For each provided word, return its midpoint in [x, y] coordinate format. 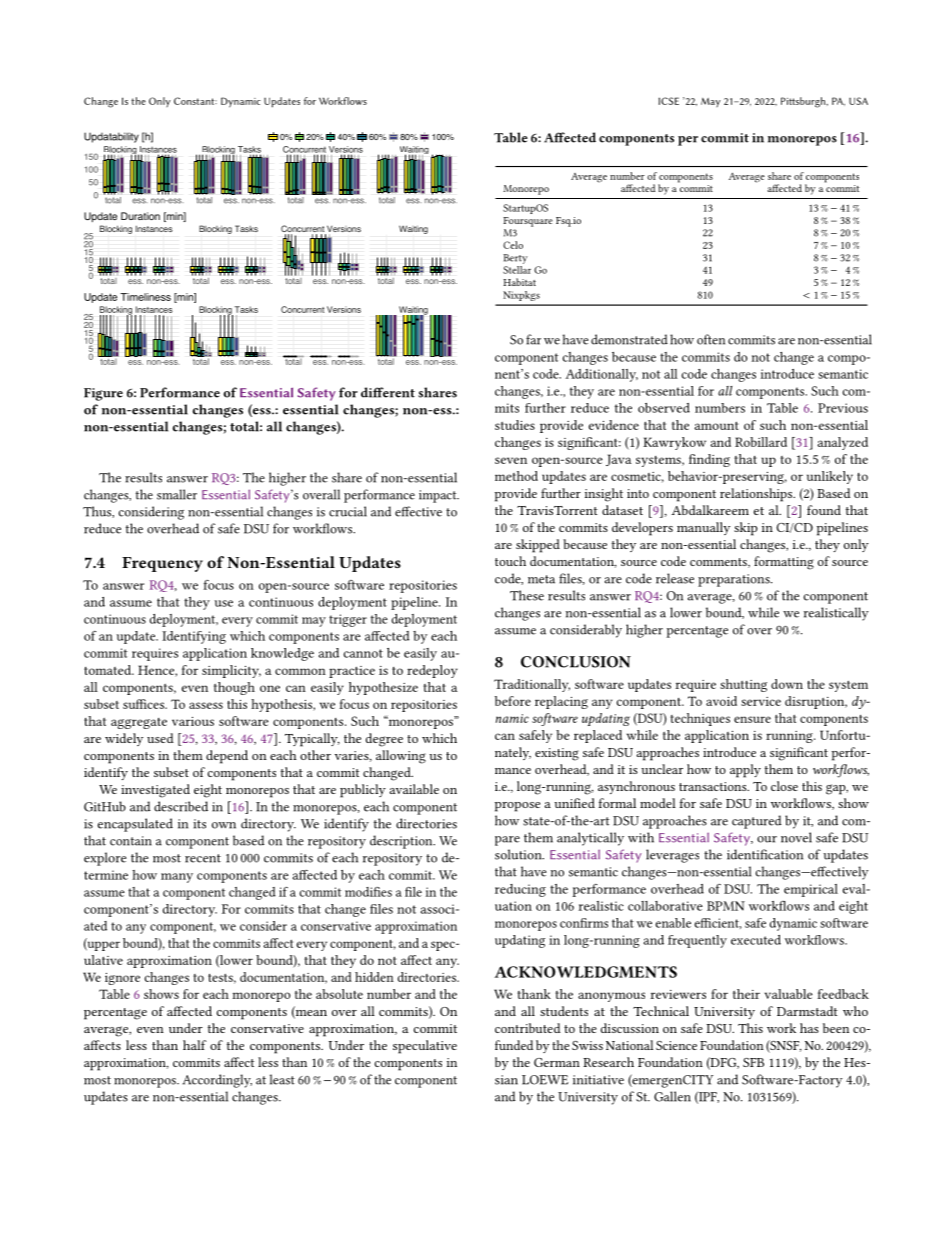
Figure [103, 394]
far [533, 339]
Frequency [162, 564]
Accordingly [217, 1081]
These [527, 595]
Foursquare [528, 222]
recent [203, 858]
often [711, 339]
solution [519, 854]
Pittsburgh [804, 102]
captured [757, 822]
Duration [140, 216]
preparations [735, 580]
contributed [528, 1028]
